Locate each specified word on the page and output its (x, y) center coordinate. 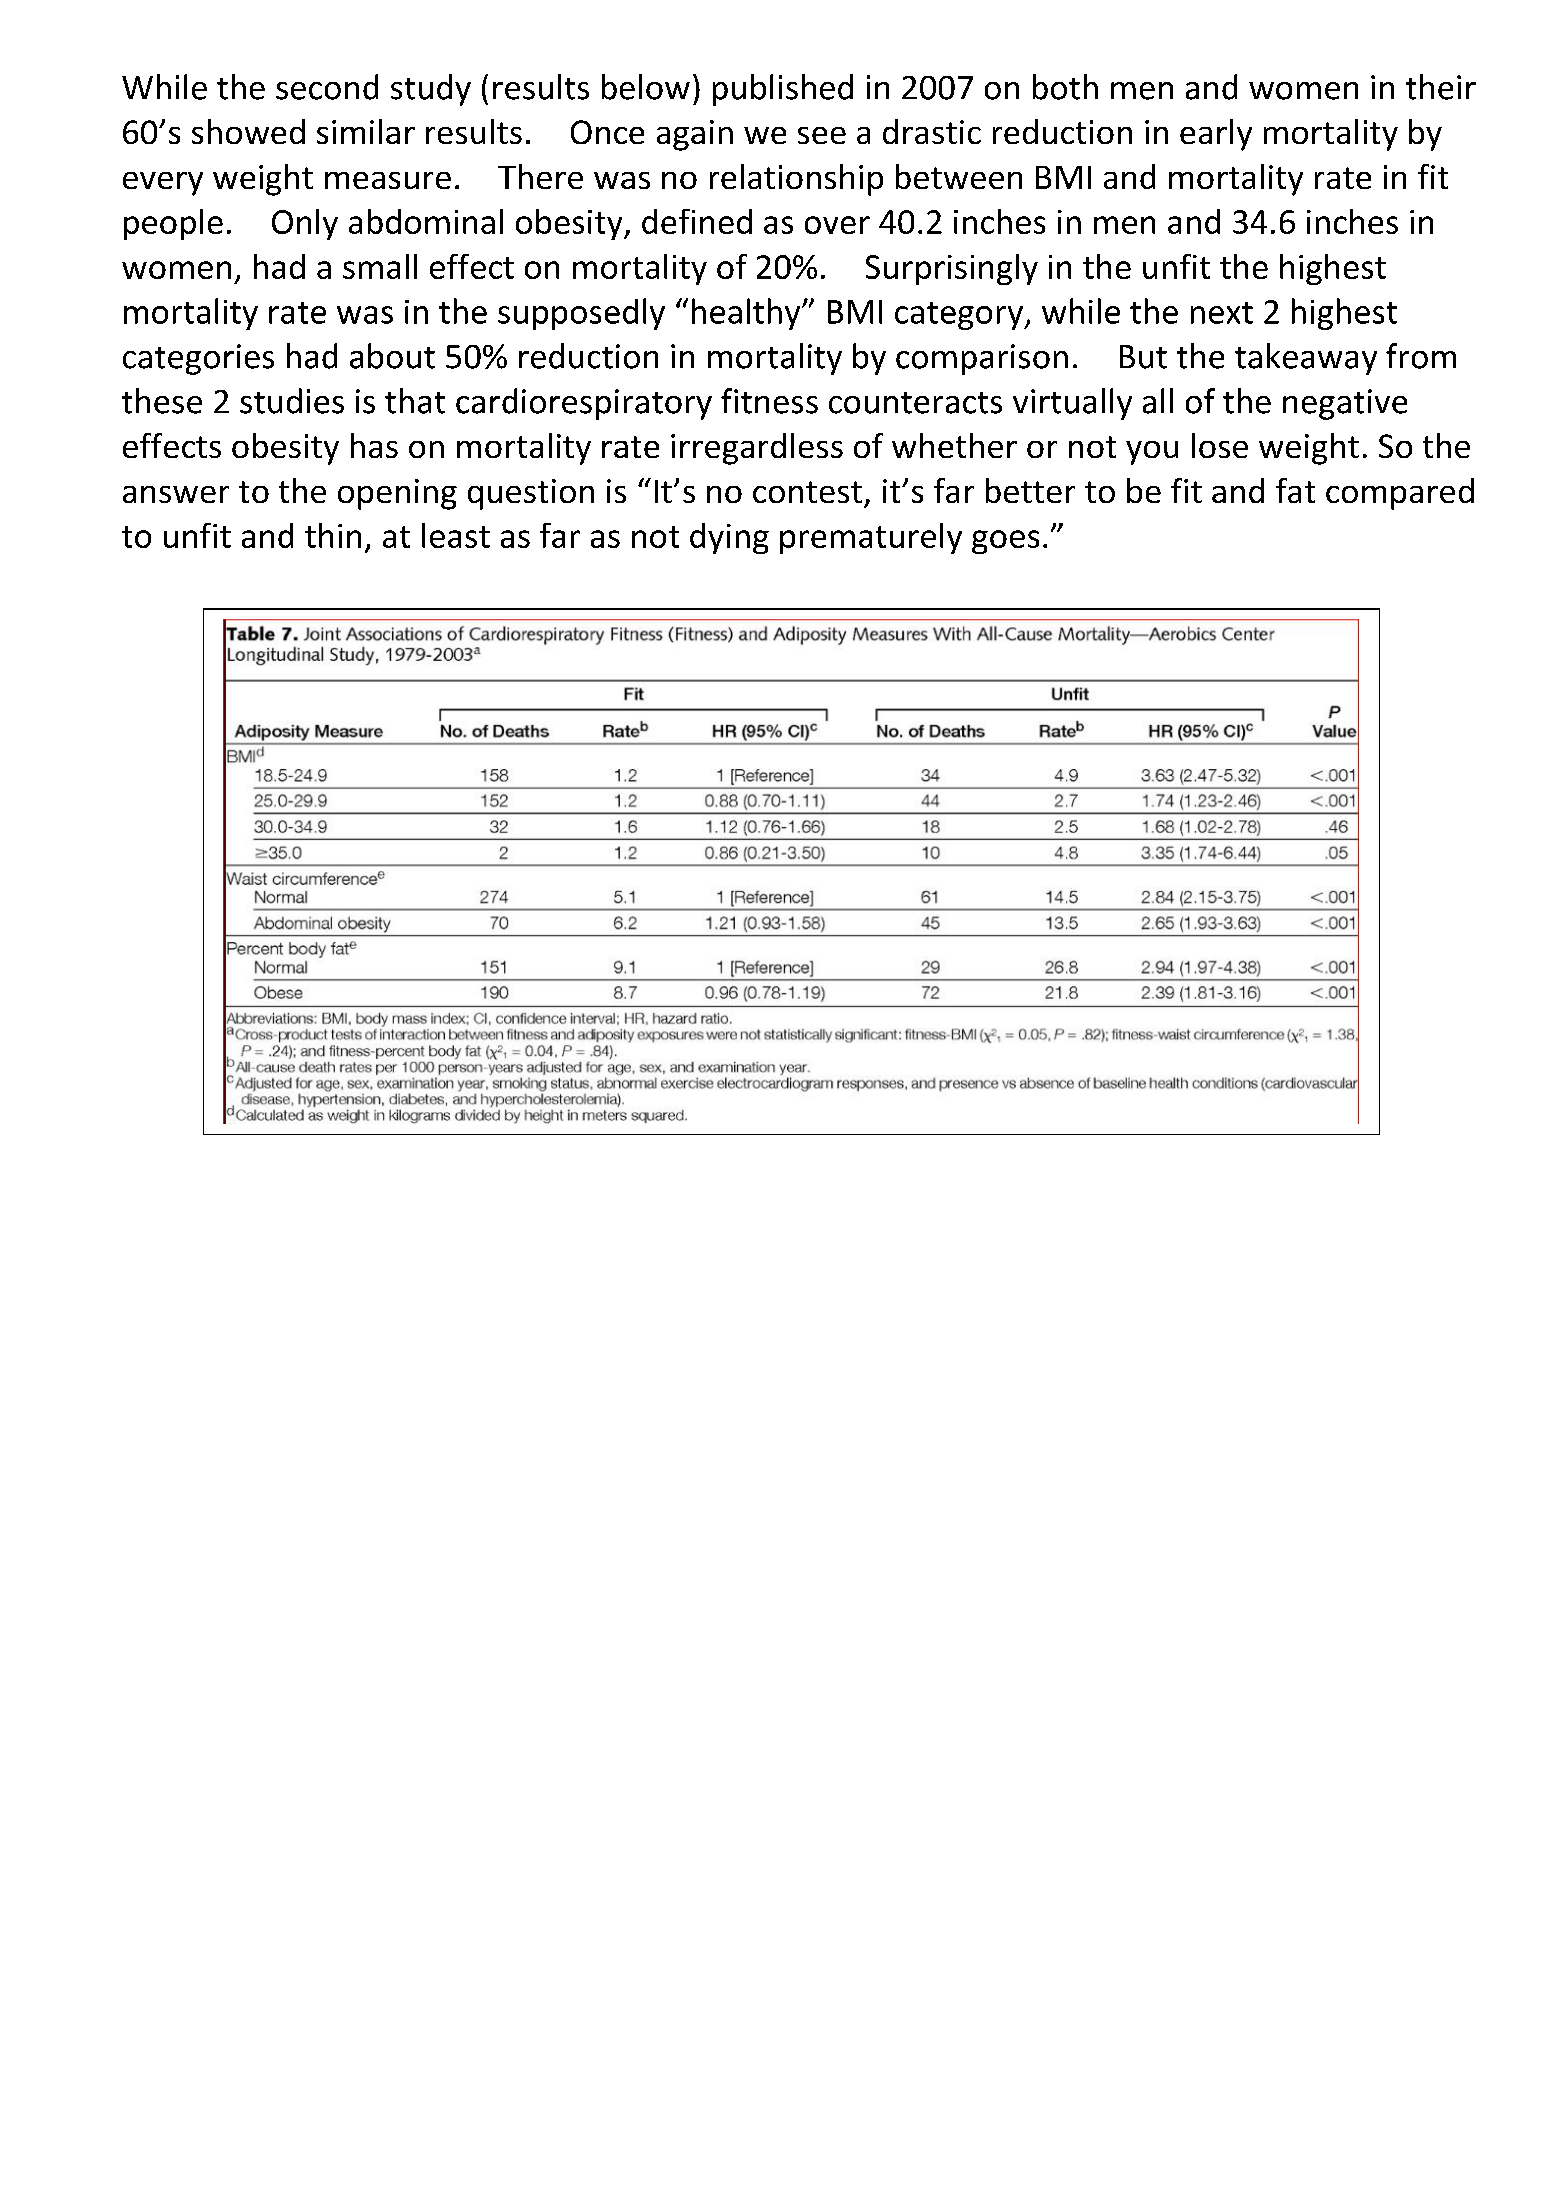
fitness (769, 401)
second (327, 87)
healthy (747, 314)
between (959, 176)
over (837, 225)
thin (333, 535)
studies (292, 401)
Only (305, 224)
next (1222, 313)
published (783, 90)
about (392, 356)
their (1441, 87)
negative (1345, 404)
